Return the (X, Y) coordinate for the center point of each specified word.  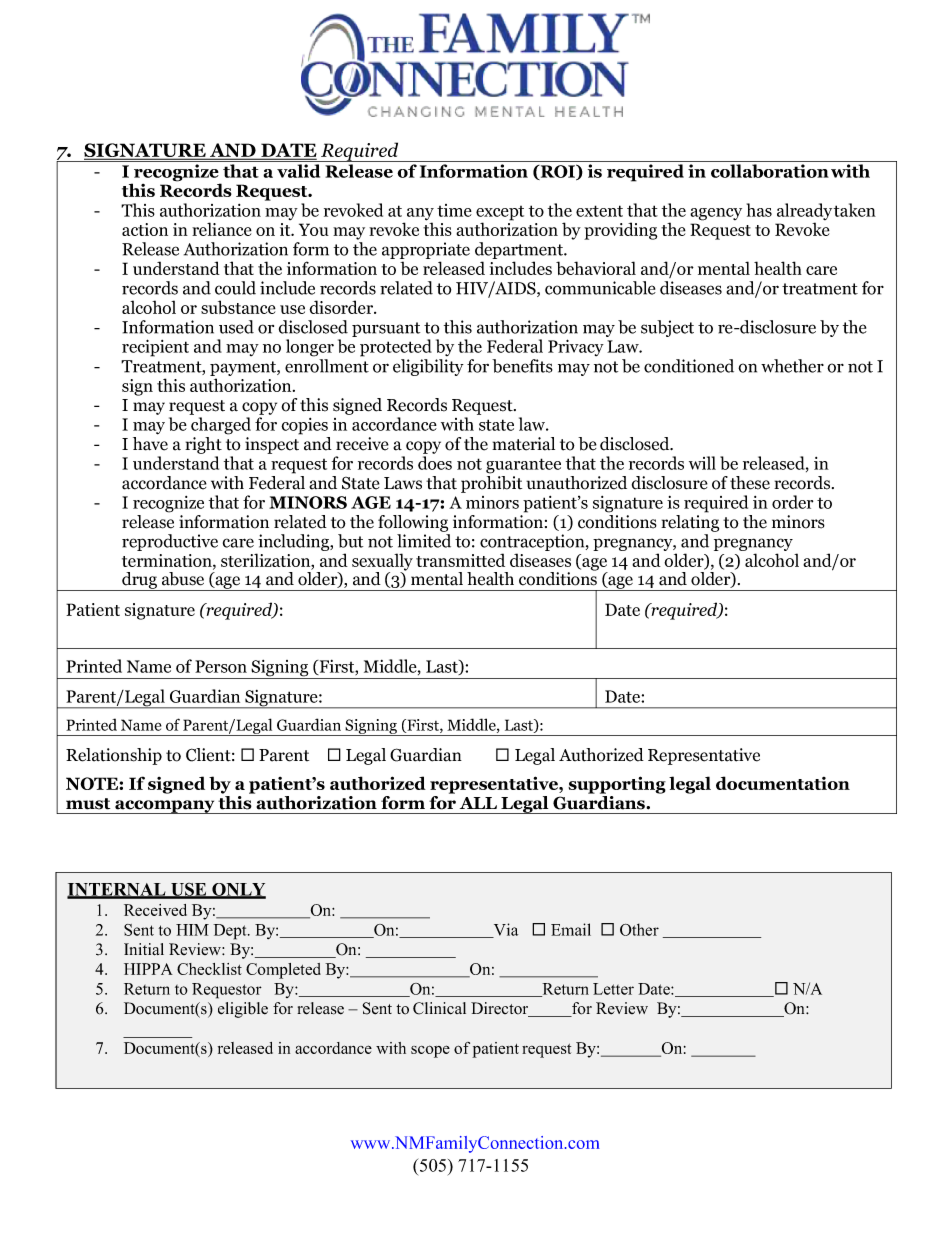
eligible (243, 1010)
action (145, 229)
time (454, 210)
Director (501, 1009)
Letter (613, 989)
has (759, 210)
